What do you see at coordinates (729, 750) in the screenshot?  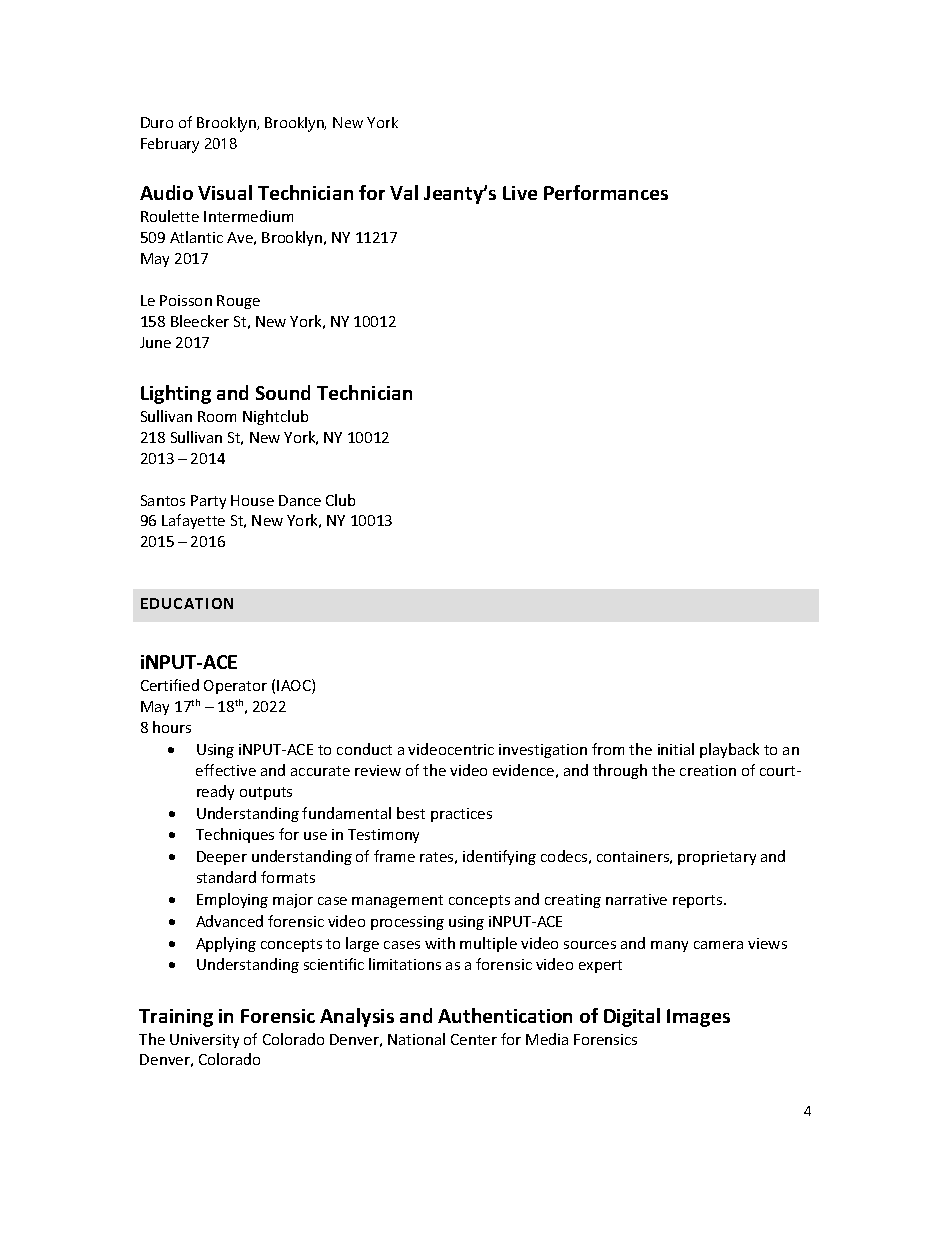 I see `playback` at bounding box center [729, 750].
